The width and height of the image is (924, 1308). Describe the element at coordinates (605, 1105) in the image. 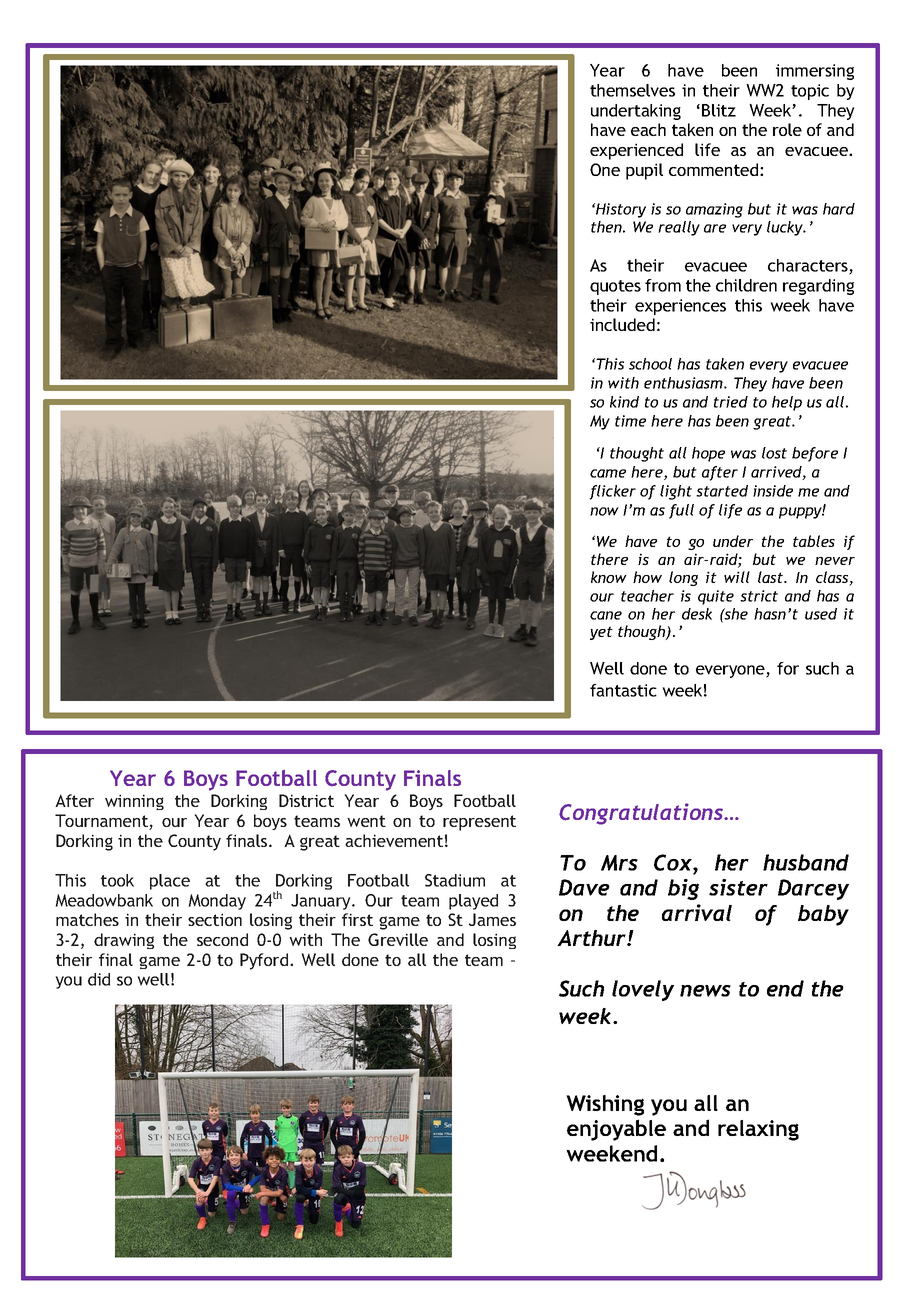

I see `Wishing` at that location.
